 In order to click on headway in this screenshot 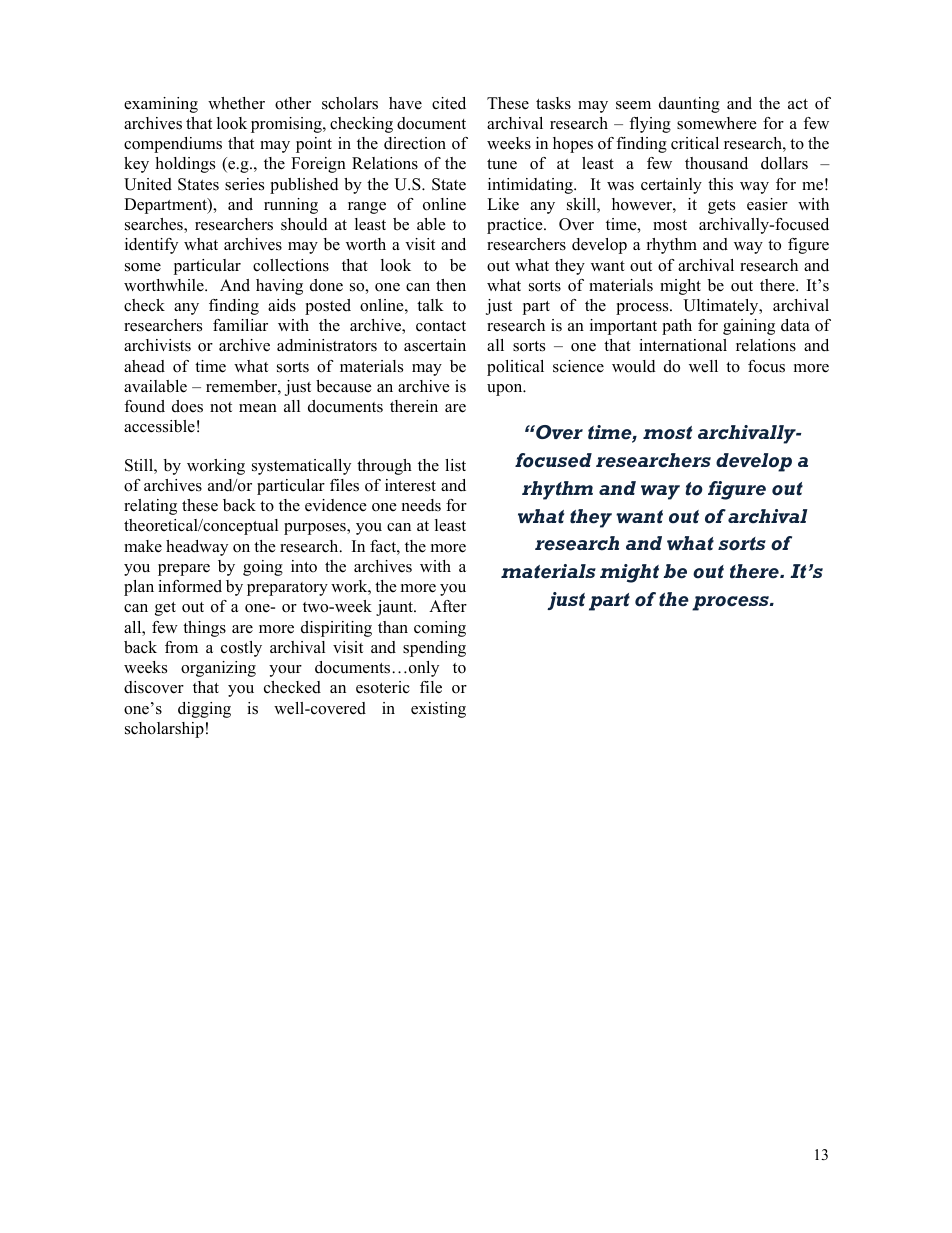, I will do `click(197, 548)`.
